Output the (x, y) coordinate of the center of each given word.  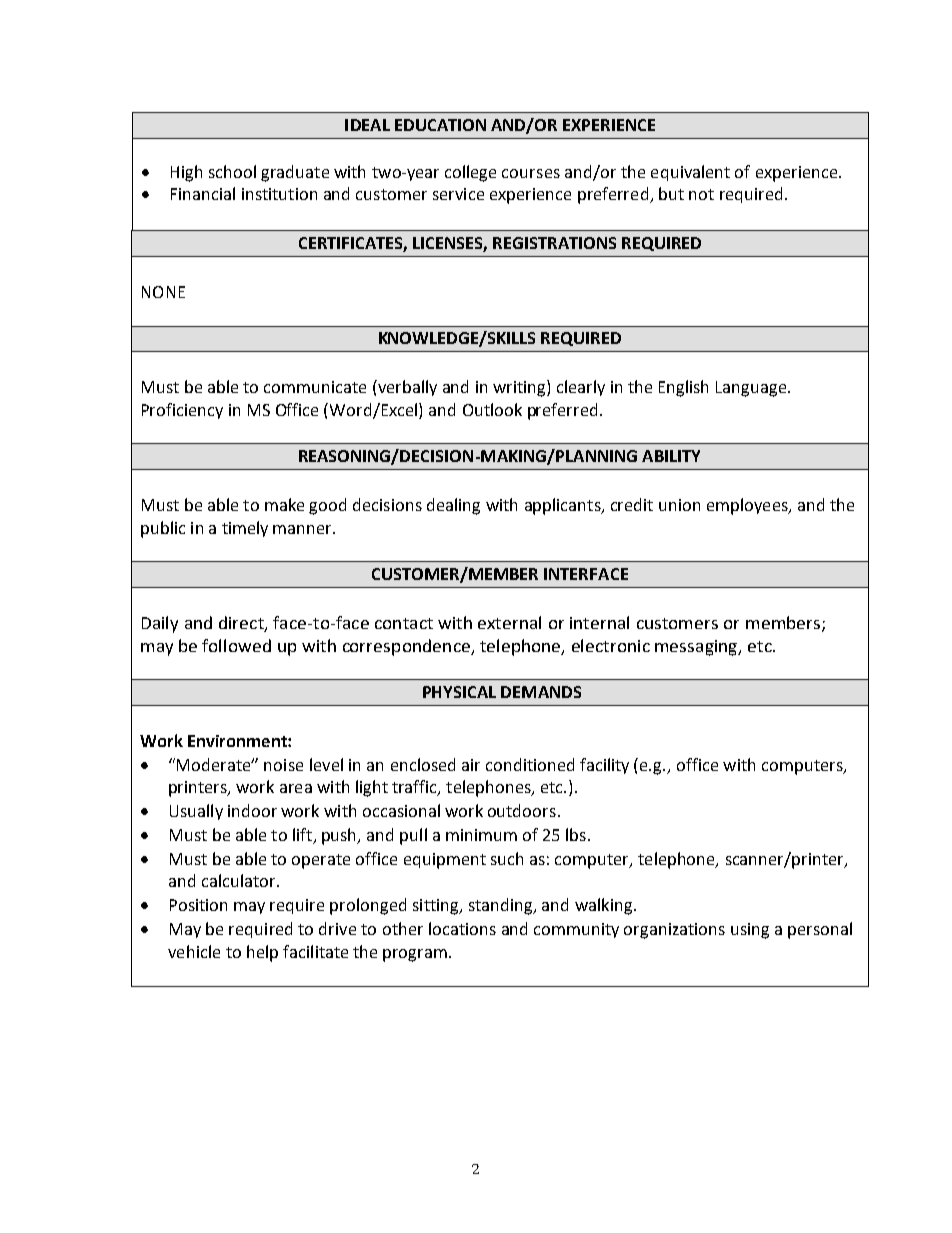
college (470, 173)
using (750, 931)
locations (462, 928)
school (232, 171)
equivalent (690, 173)
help (262, 953)
